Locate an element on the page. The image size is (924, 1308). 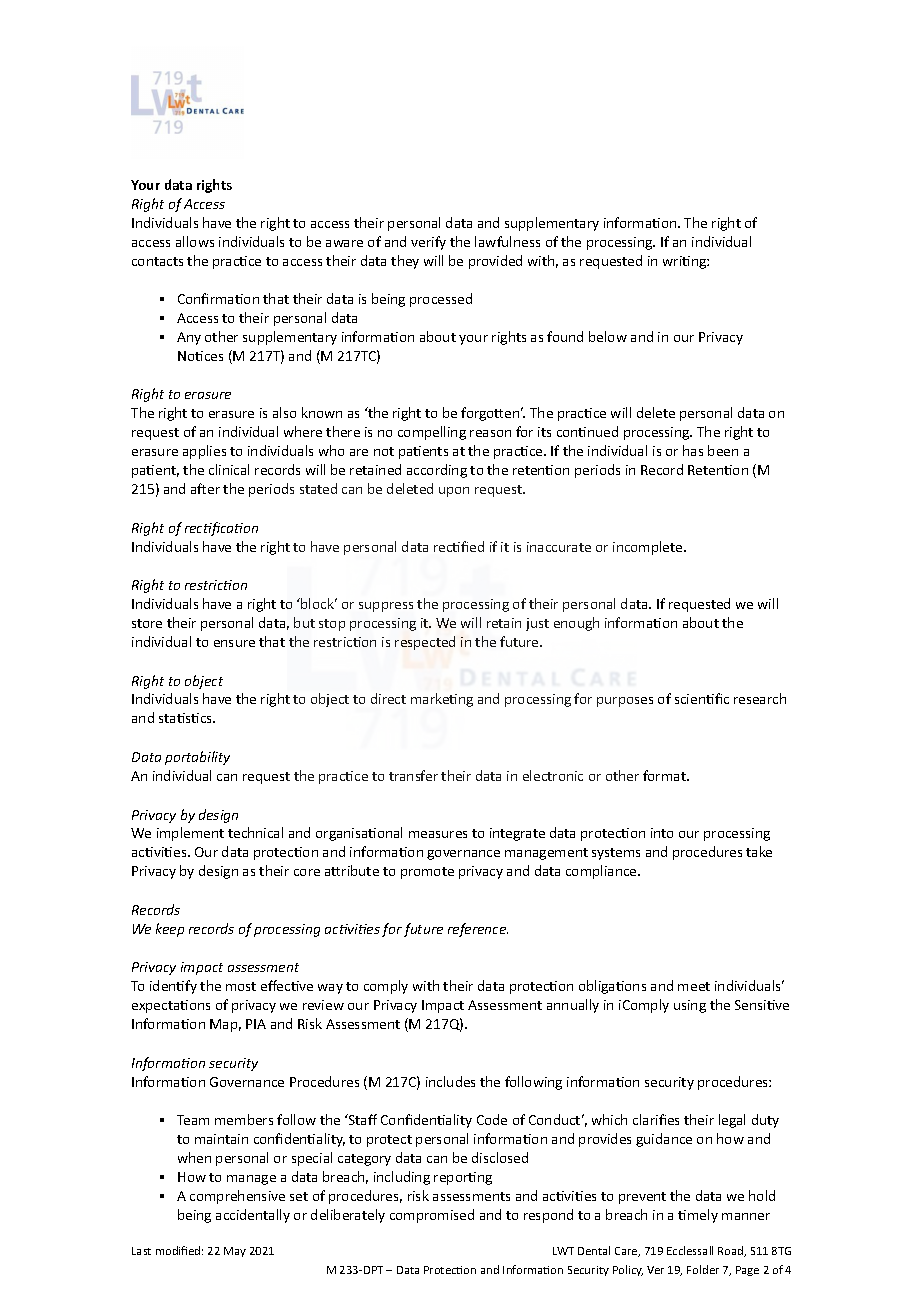
processed is located at coordinates (441, 300).
